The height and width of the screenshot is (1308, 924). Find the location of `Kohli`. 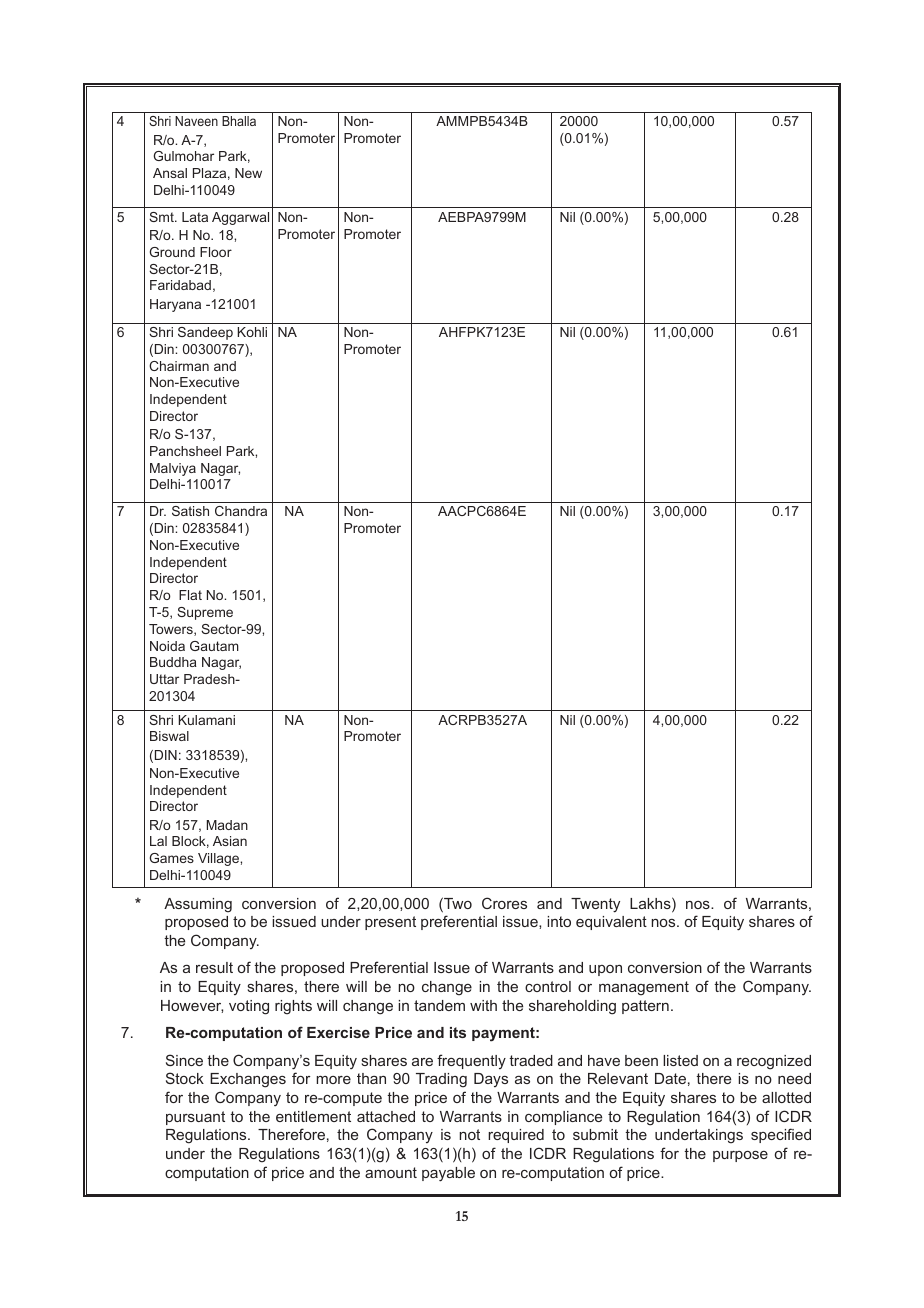

Kohli is located at coordinates (252, 332).
